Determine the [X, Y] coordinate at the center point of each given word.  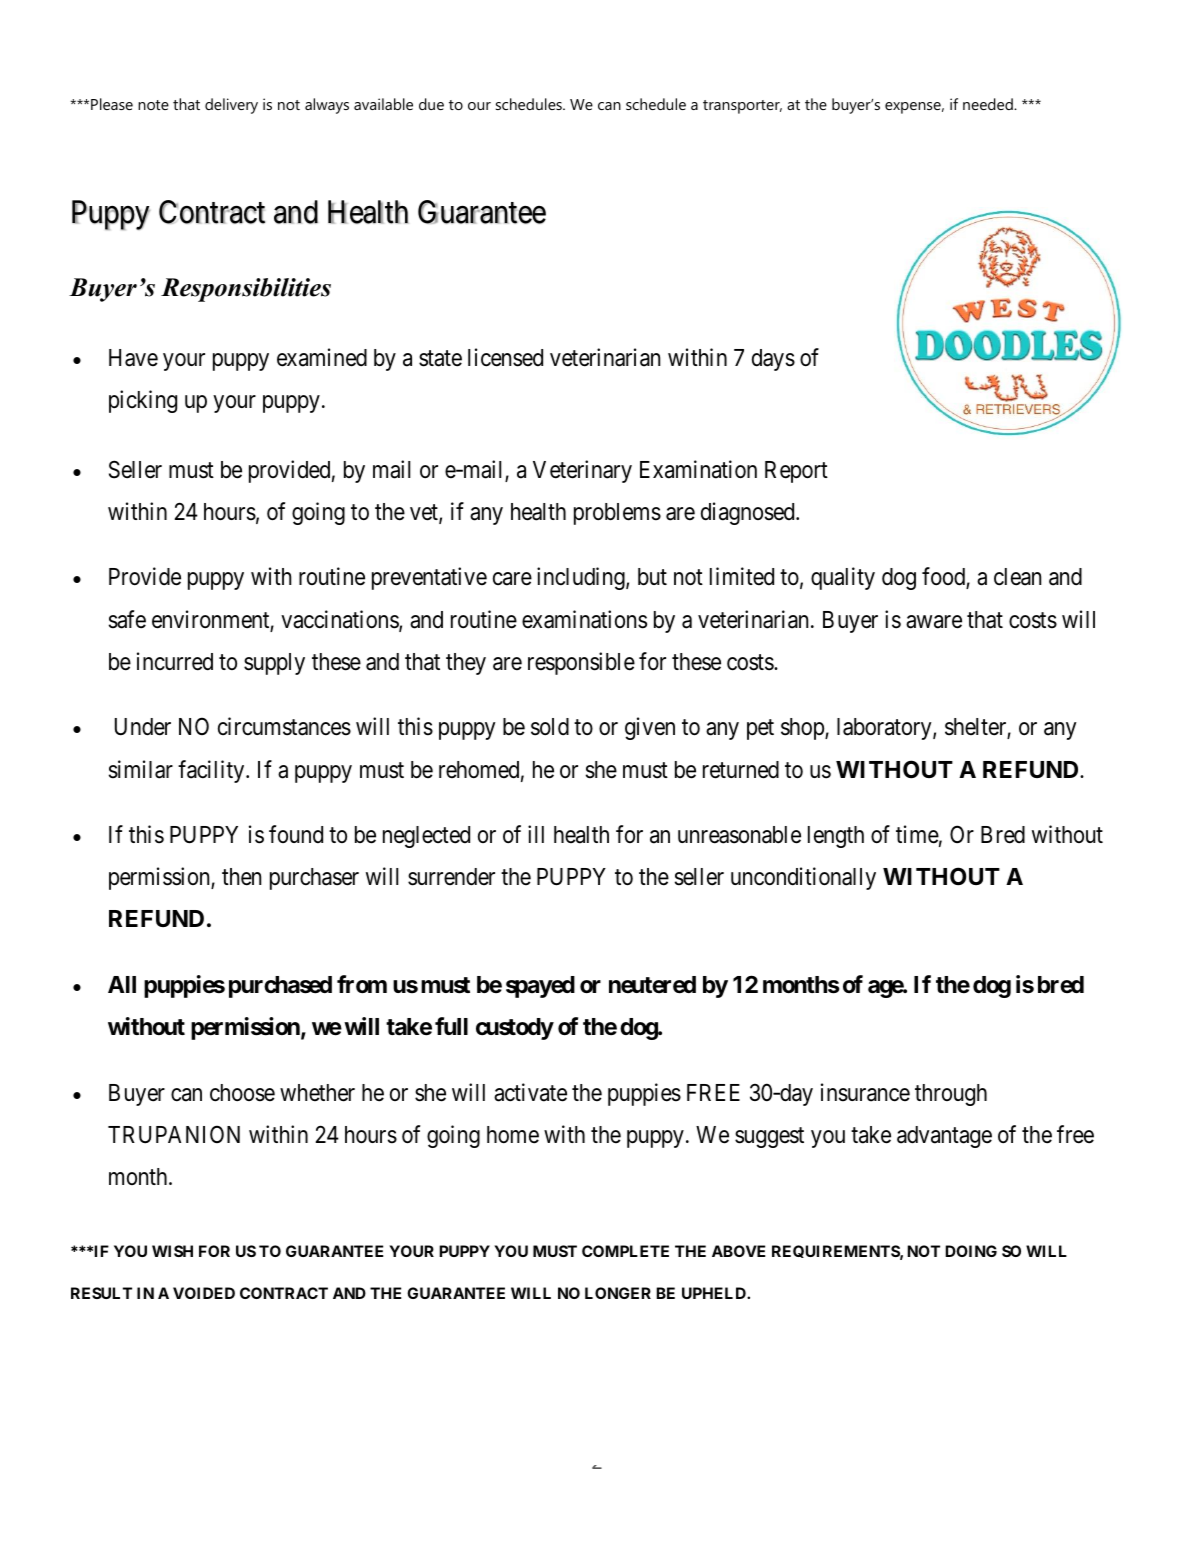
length [836, 837]
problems [617, 514]
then [241, 877]
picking [143, 401]
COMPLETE [625, 1251]
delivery [231, 106]
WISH [172, 1251]
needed [989, 104]
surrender [451, 877]
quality [843, 578]
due [431, 104]
